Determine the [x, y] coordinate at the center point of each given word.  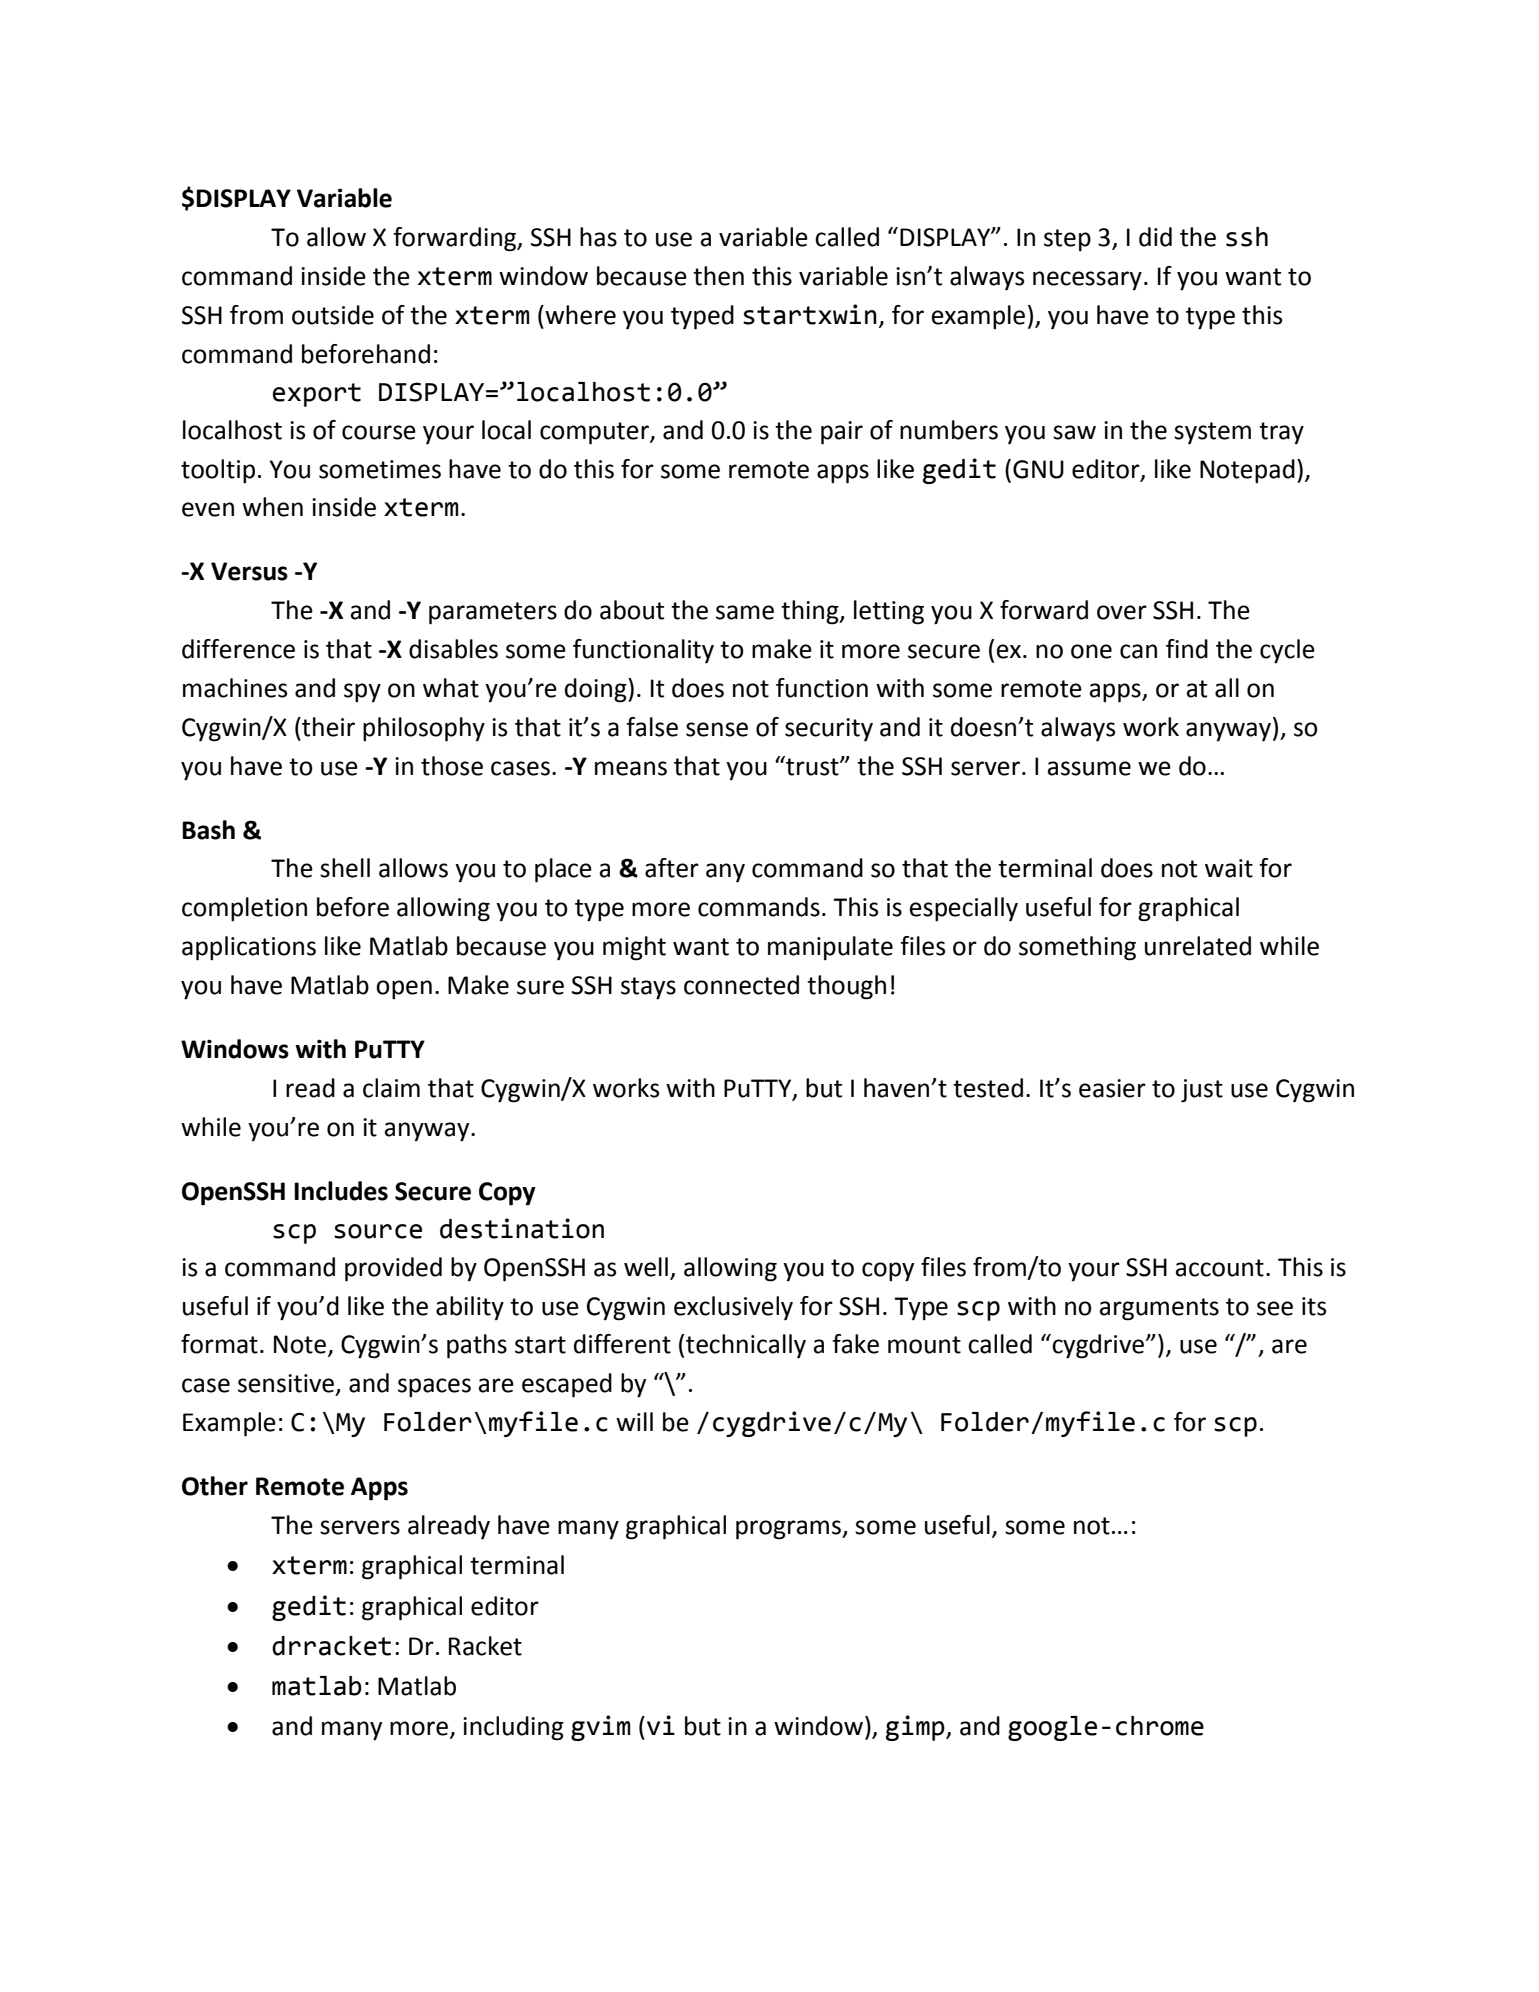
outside [333, 315]
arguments [1159, 1309]
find [1187, 649]
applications [249, 948]
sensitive [286, 1383]
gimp [916, 1728]
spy [362, 693]
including [513, 1728]
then [718, 276]
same [745, 612]
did [1155, 237]
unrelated [1198, 946]
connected [741, 985]
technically [746, 1346]
